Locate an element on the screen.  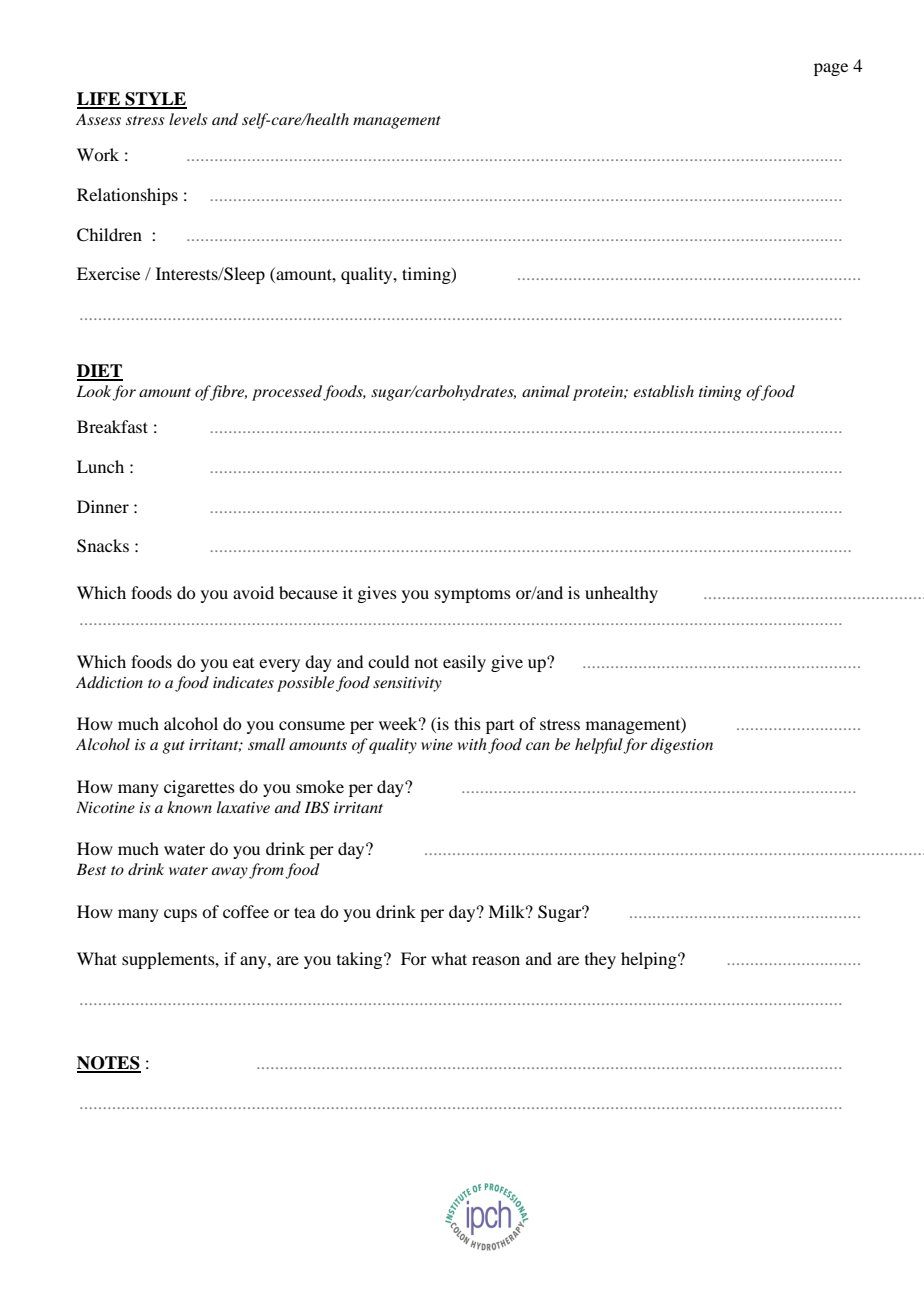
symptoms is located at coordinates (473, 595).
